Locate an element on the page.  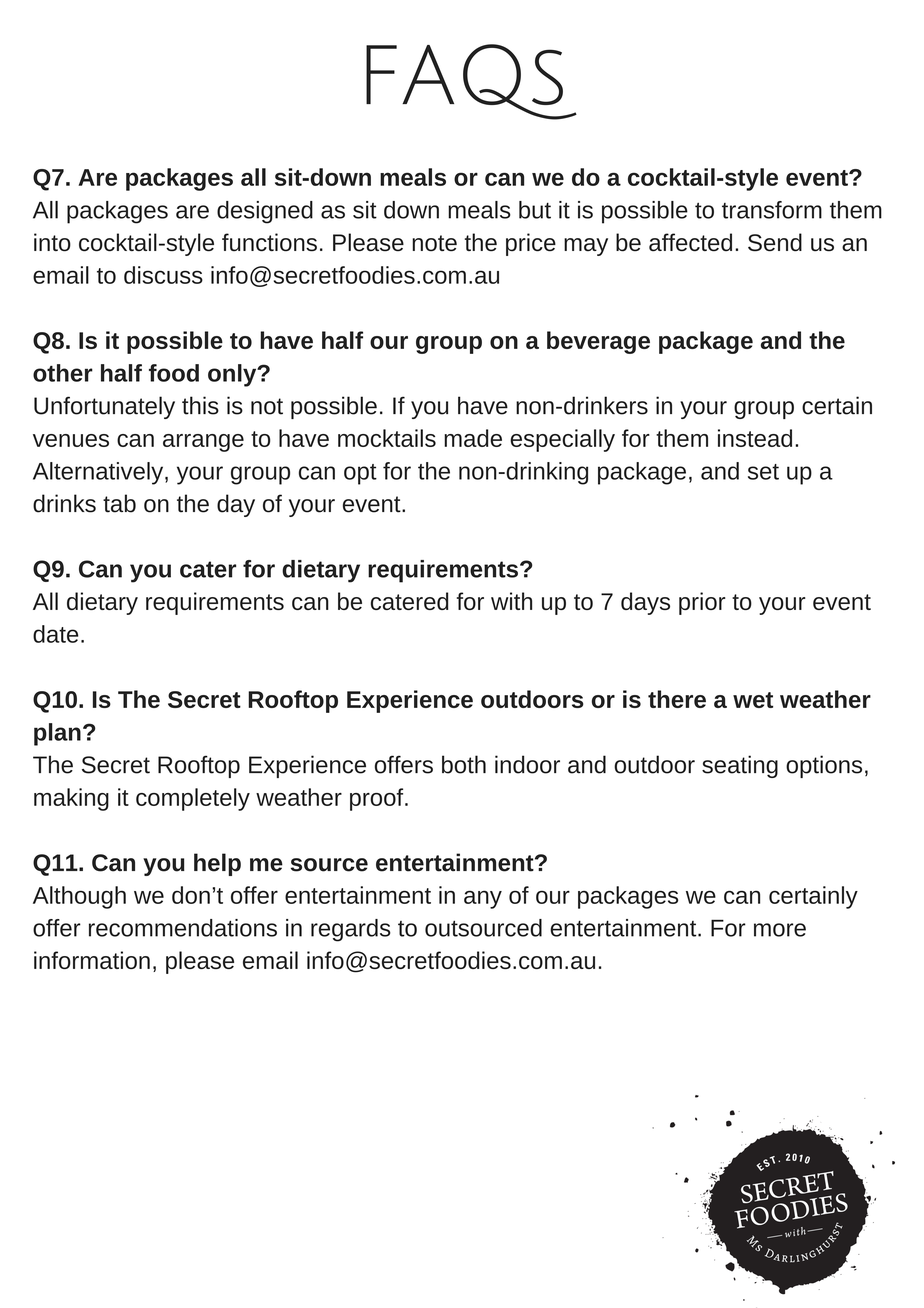
Alternatively is located at coordinates (99, 473).
